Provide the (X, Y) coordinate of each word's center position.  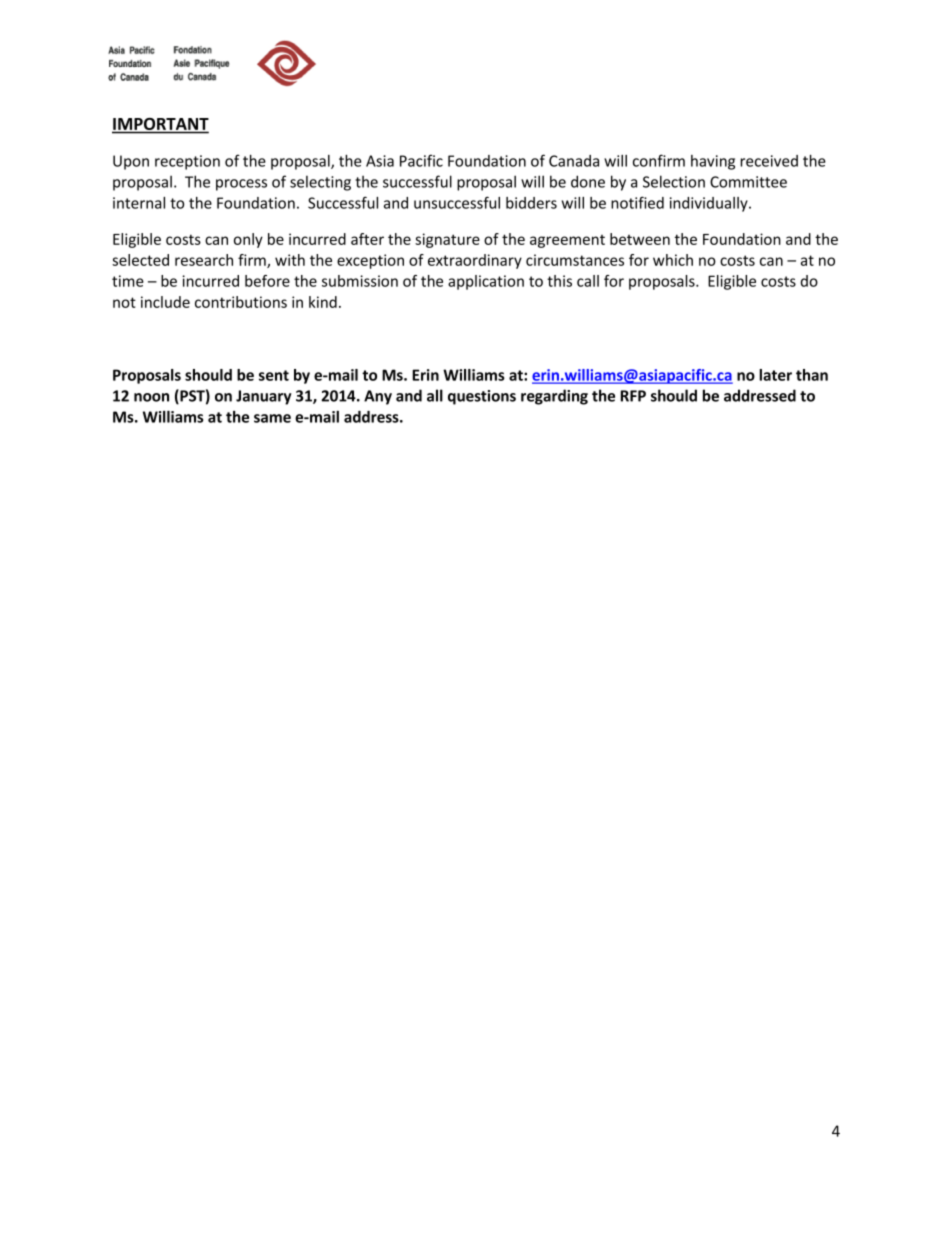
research (204, 260)
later (775, 375)
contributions (241, 302)
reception (187, 162)
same (272, 418)
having (713, 162)
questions (482, 397)
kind (323, 302)
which (673, 260)
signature (447, 240)
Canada (574, 161)
